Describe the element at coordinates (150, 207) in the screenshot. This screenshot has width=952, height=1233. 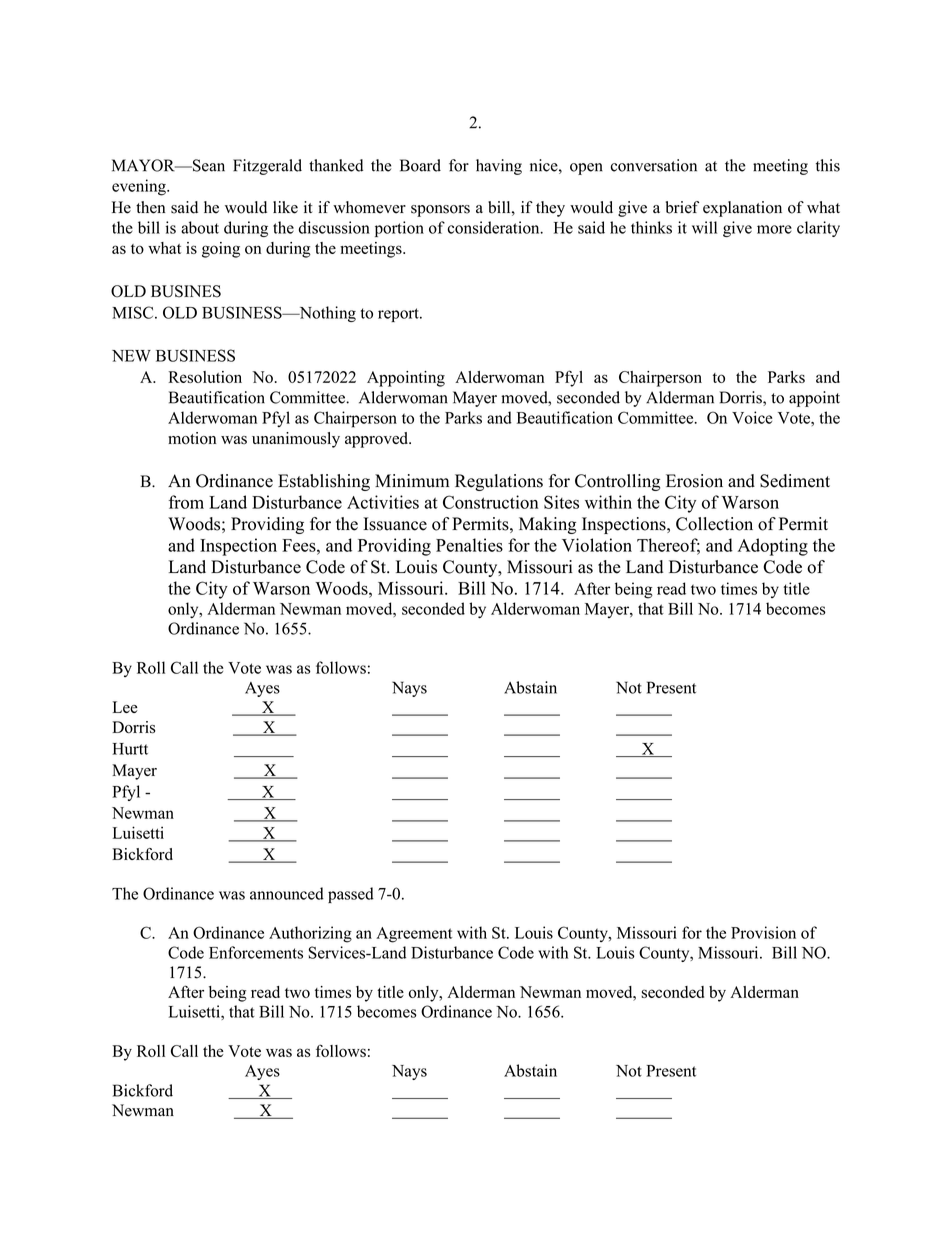
I see `then` at that location.
